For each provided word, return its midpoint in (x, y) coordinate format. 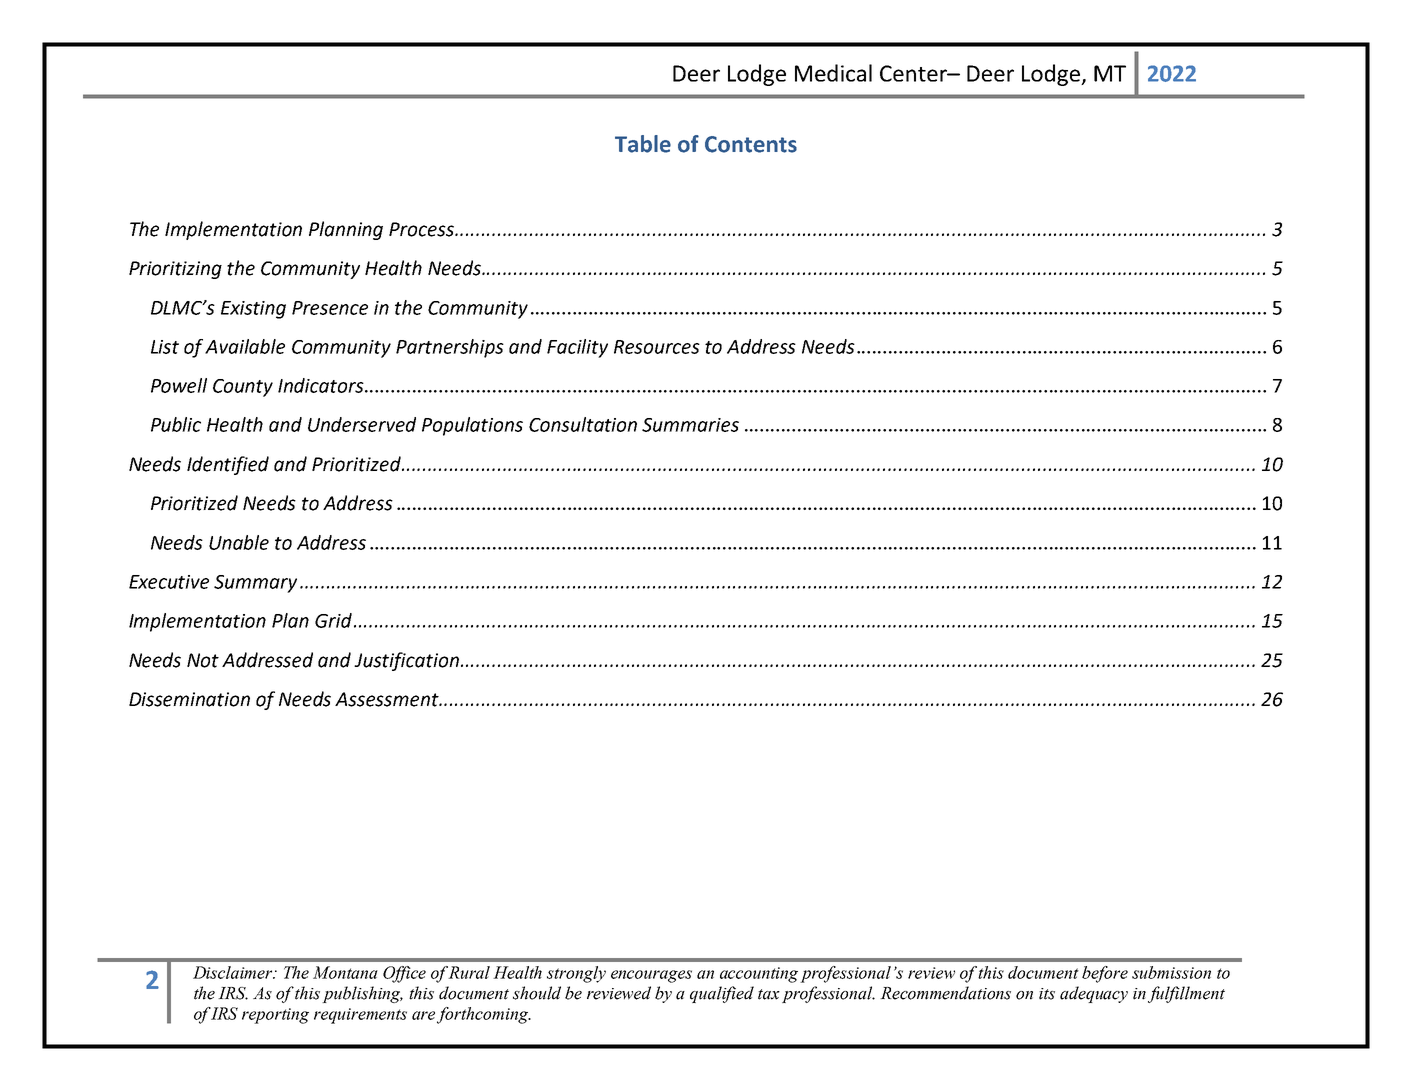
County (243, 388)
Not (203, 660)
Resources (657, 347)
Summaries (690, 425)
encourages (651, 976)
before (1105, 974)
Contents (751, 144)
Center (914, 73)
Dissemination (189, 699)
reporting (275, 1016)
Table (643, 144)
